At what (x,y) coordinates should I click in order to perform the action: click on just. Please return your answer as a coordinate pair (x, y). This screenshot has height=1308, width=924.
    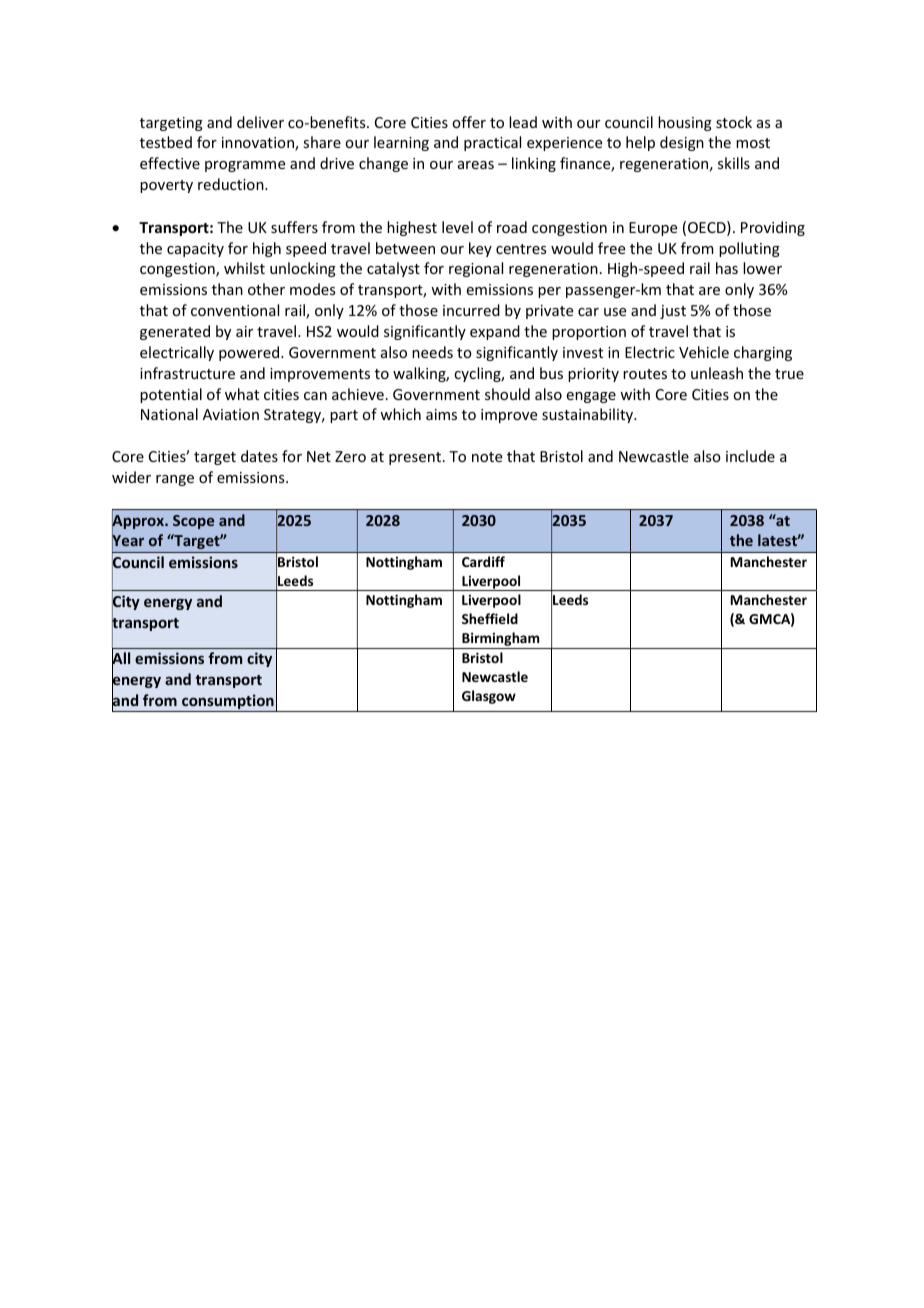
    Looking at the image, I should click on (673, 312).
